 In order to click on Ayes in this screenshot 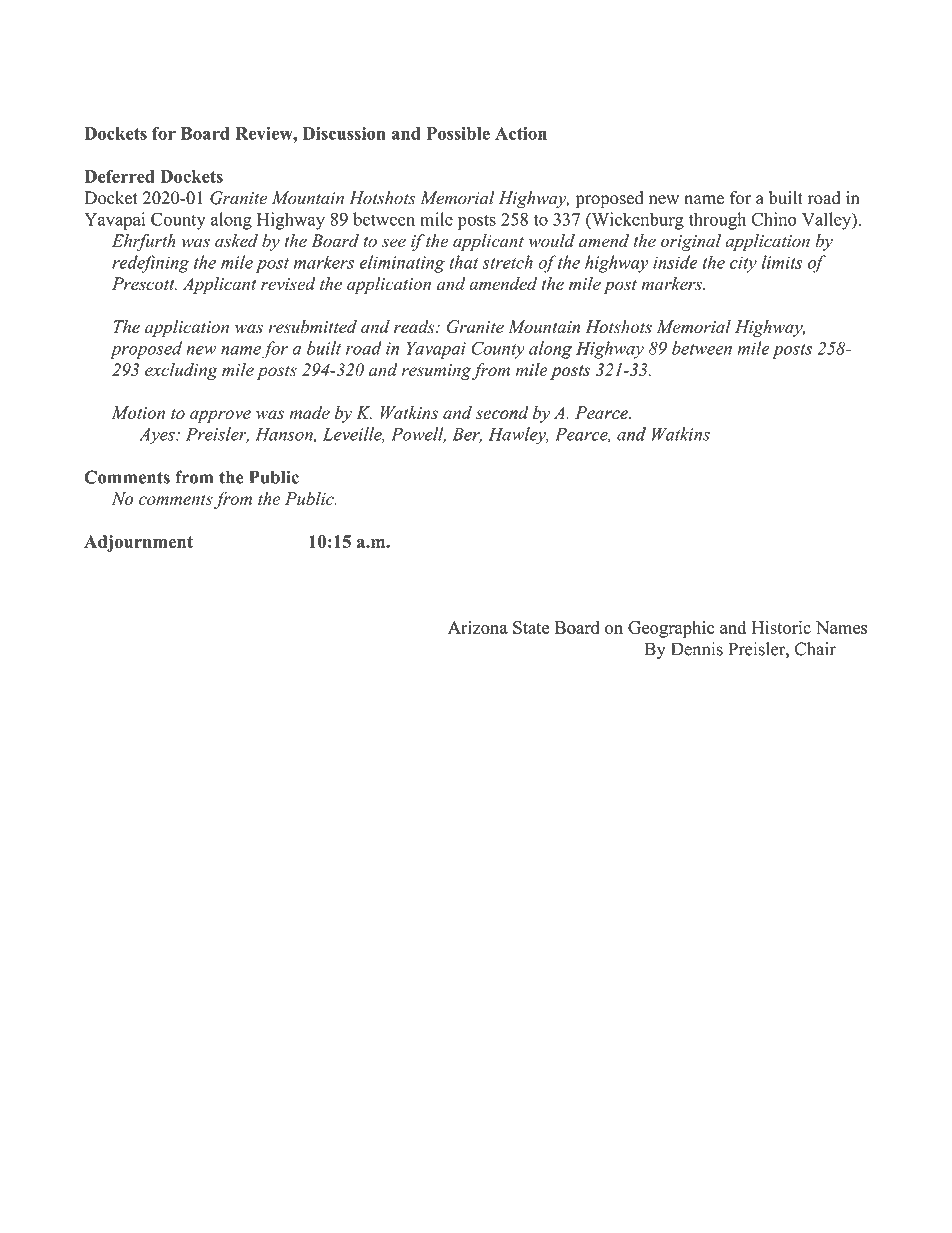, I will do `click(158, 436)`.
